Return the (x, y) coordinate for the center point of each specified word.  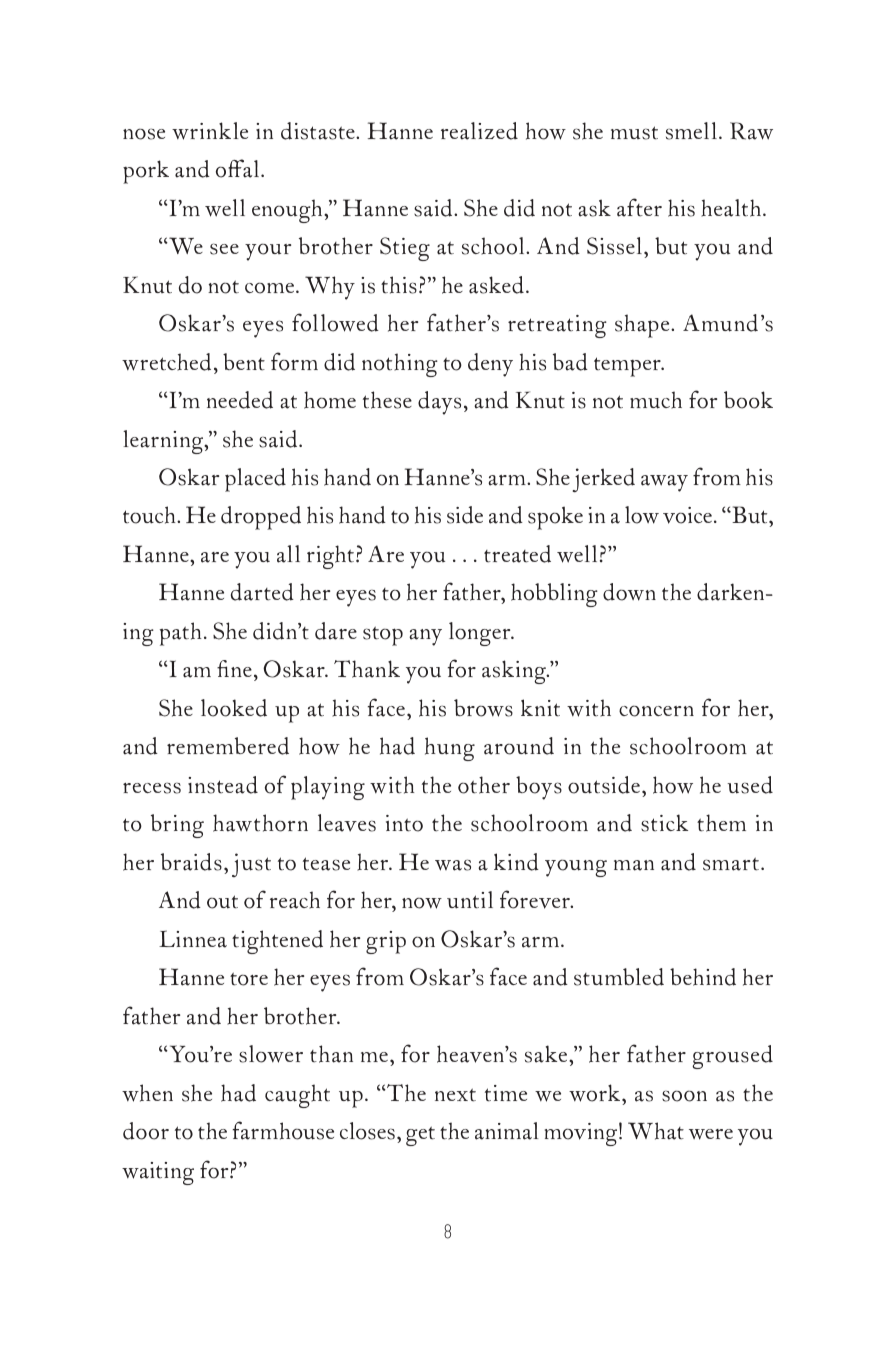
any (425, 637)
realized (479, 131)
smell (691, 131)
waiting (158, 1173)
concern (656, 711)
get (420, 1136)
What (656, 1131)
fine (234, 668)
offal (239, 168)
